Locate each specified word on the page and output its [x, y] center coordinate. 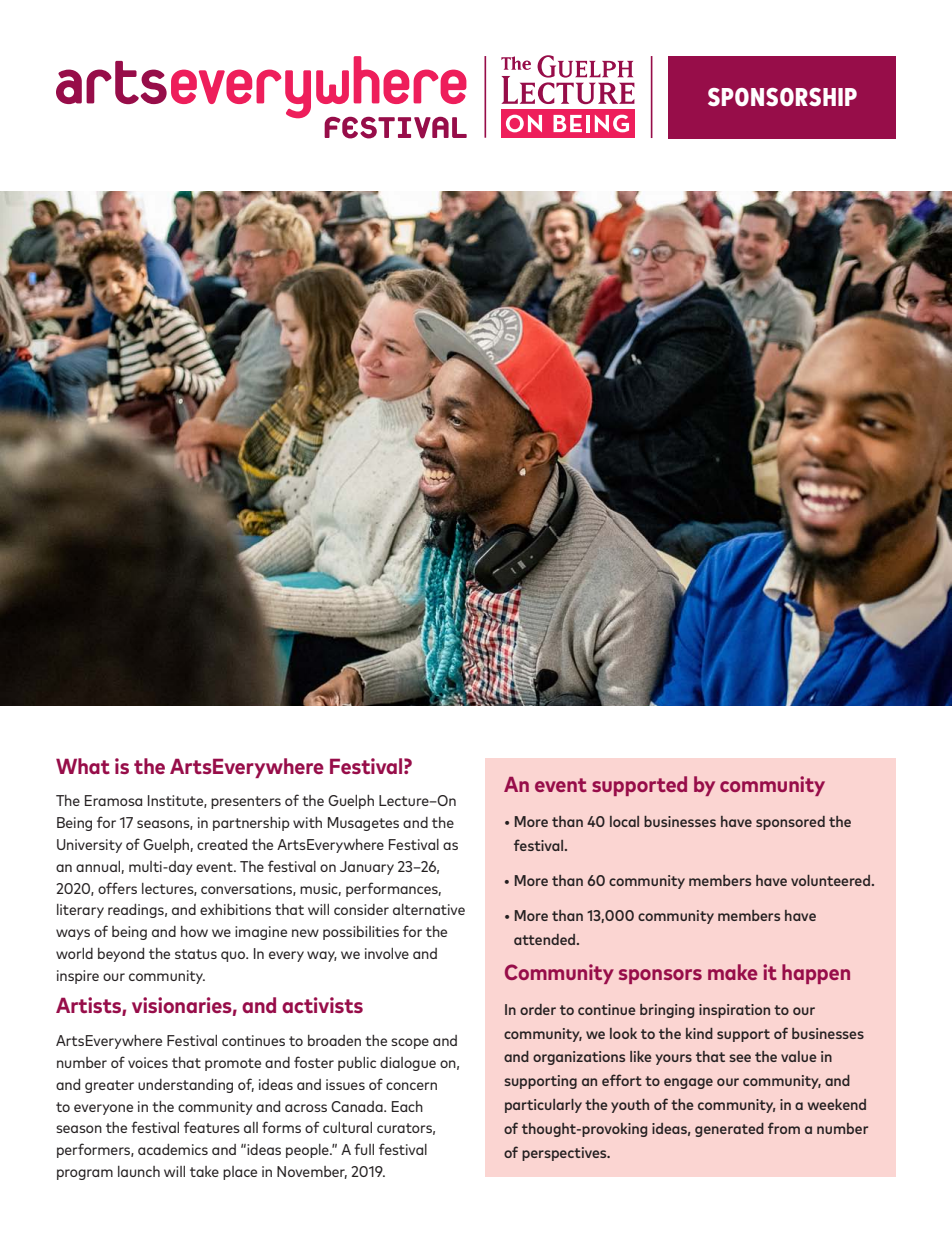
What [83, 766]
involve [387, 953]
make [732, 972]
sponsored [790, 823]
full [364, 1149]
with [307, 822]
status [196, 954]
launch [139, 1171]
